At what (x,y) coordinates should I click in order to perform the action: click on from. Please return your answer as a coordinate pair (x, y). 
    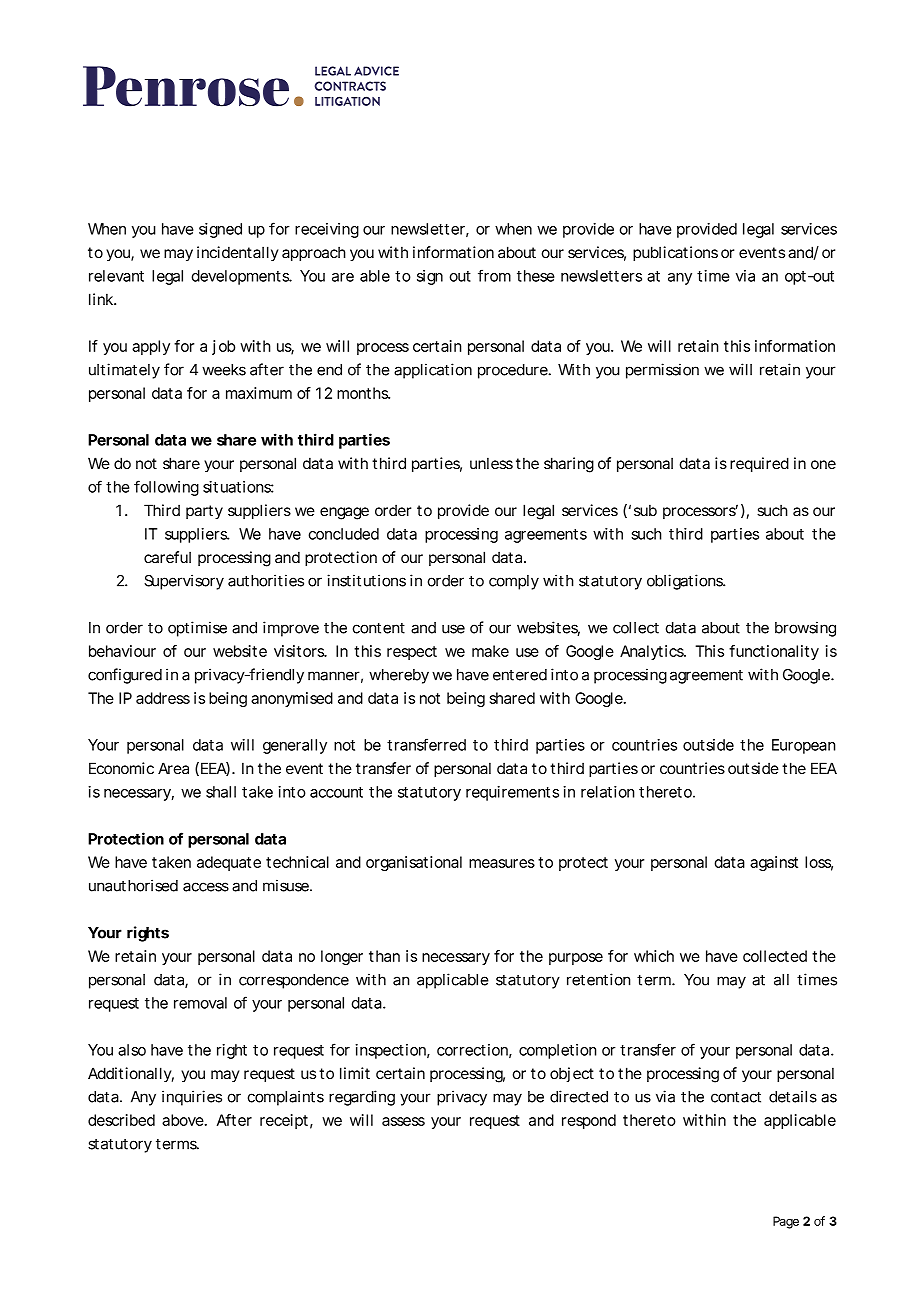
    Looking at the image, I should click on (494, 275).
